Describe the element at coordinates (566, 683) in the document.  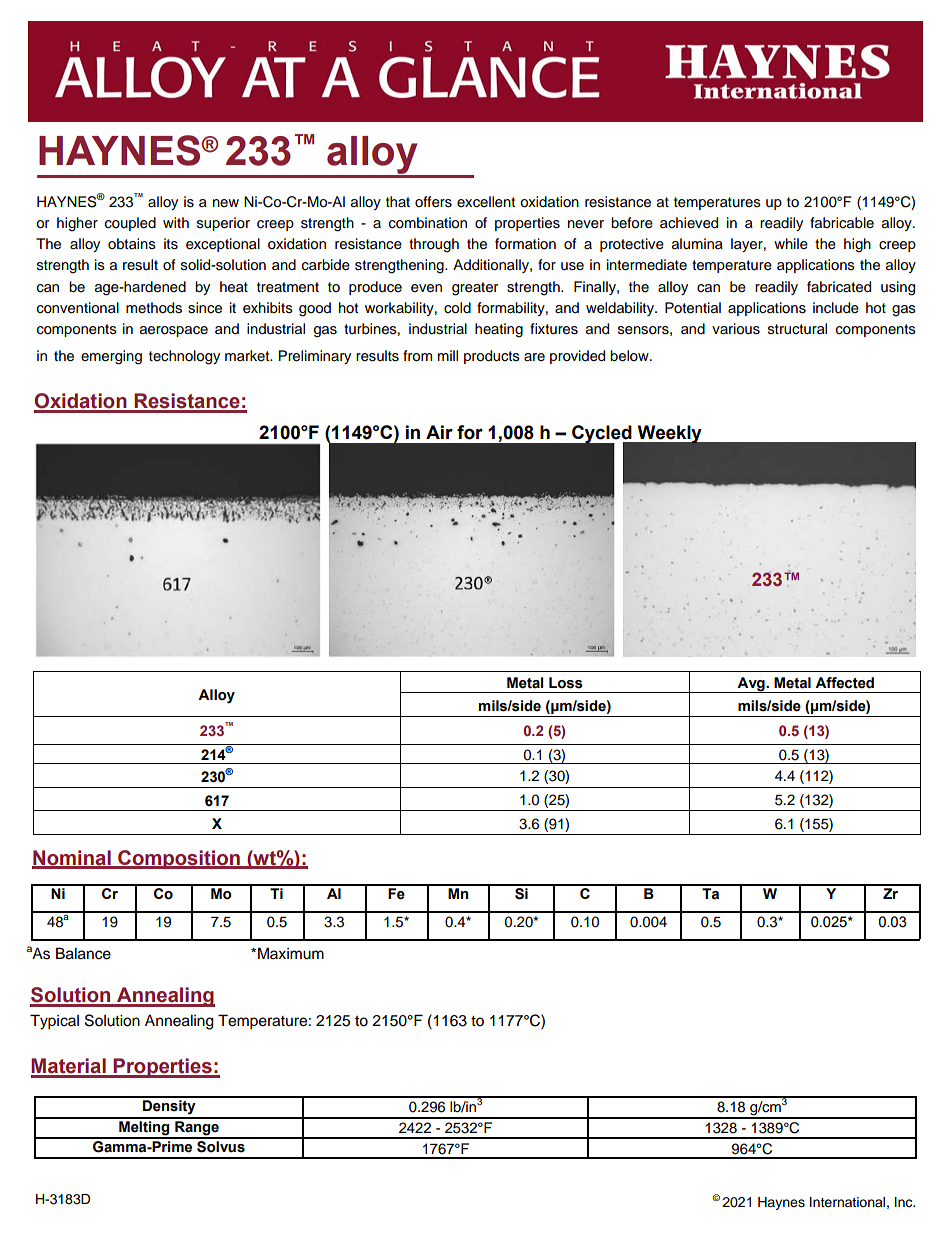
I see `Loss` at that location.
